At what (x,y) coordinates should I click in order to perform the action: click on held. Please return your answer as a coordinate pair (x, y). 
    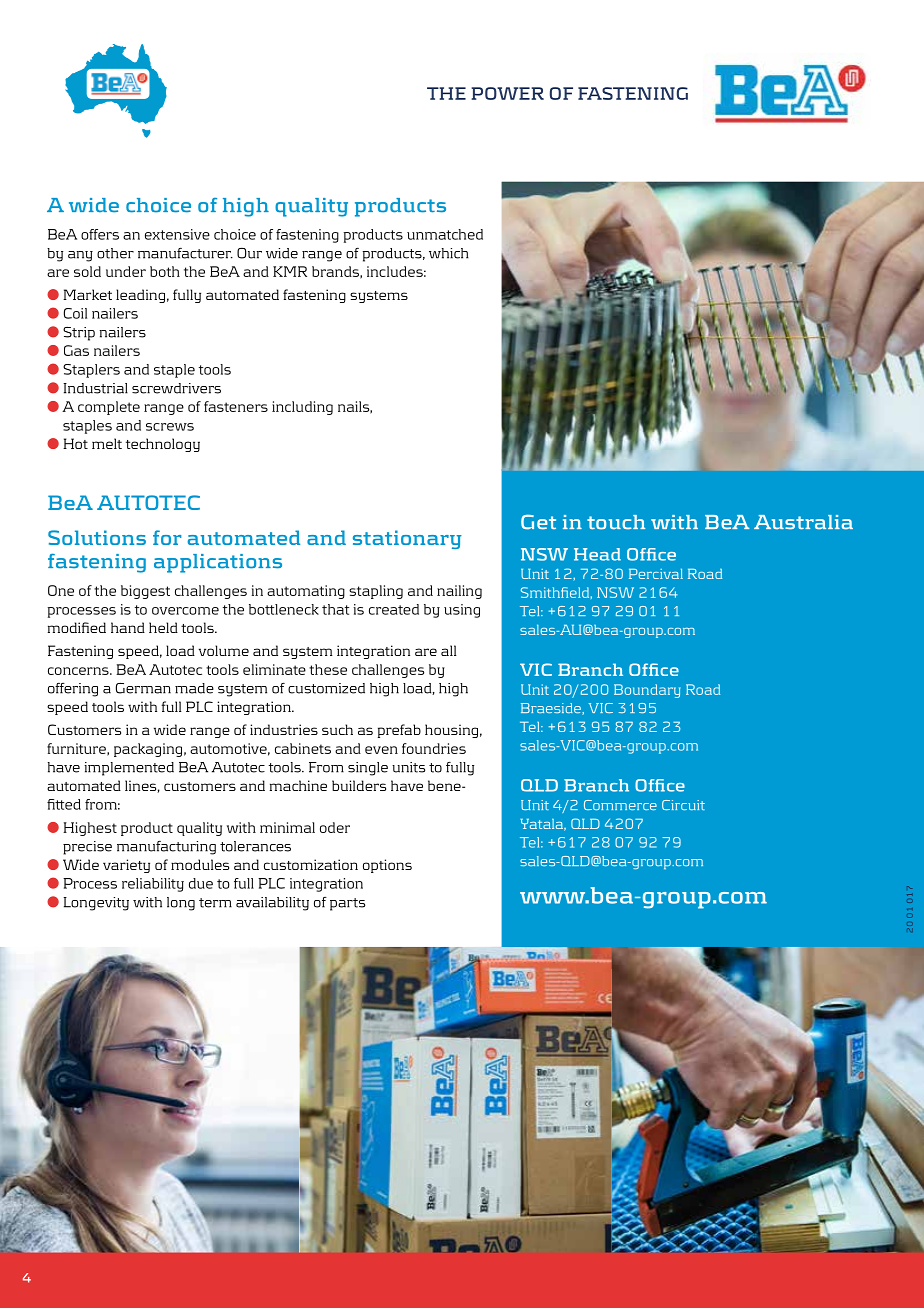
    Looking at the image, I should click on (163, 627).
